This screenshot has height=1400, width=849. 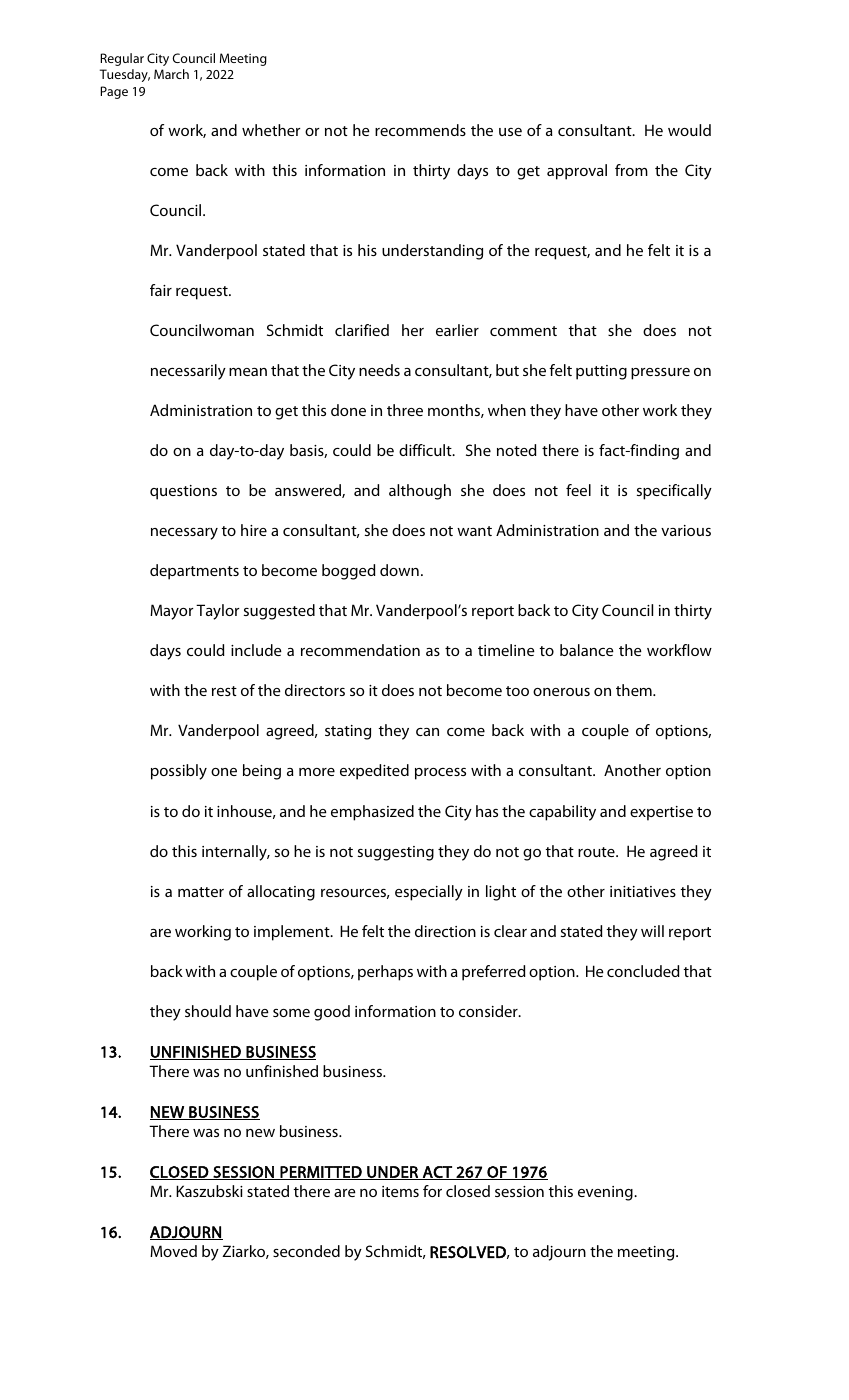 What do you see at coordinates (171, 612) in the screenshot?
I see `Mayor` at bounding box center [171, 612].
